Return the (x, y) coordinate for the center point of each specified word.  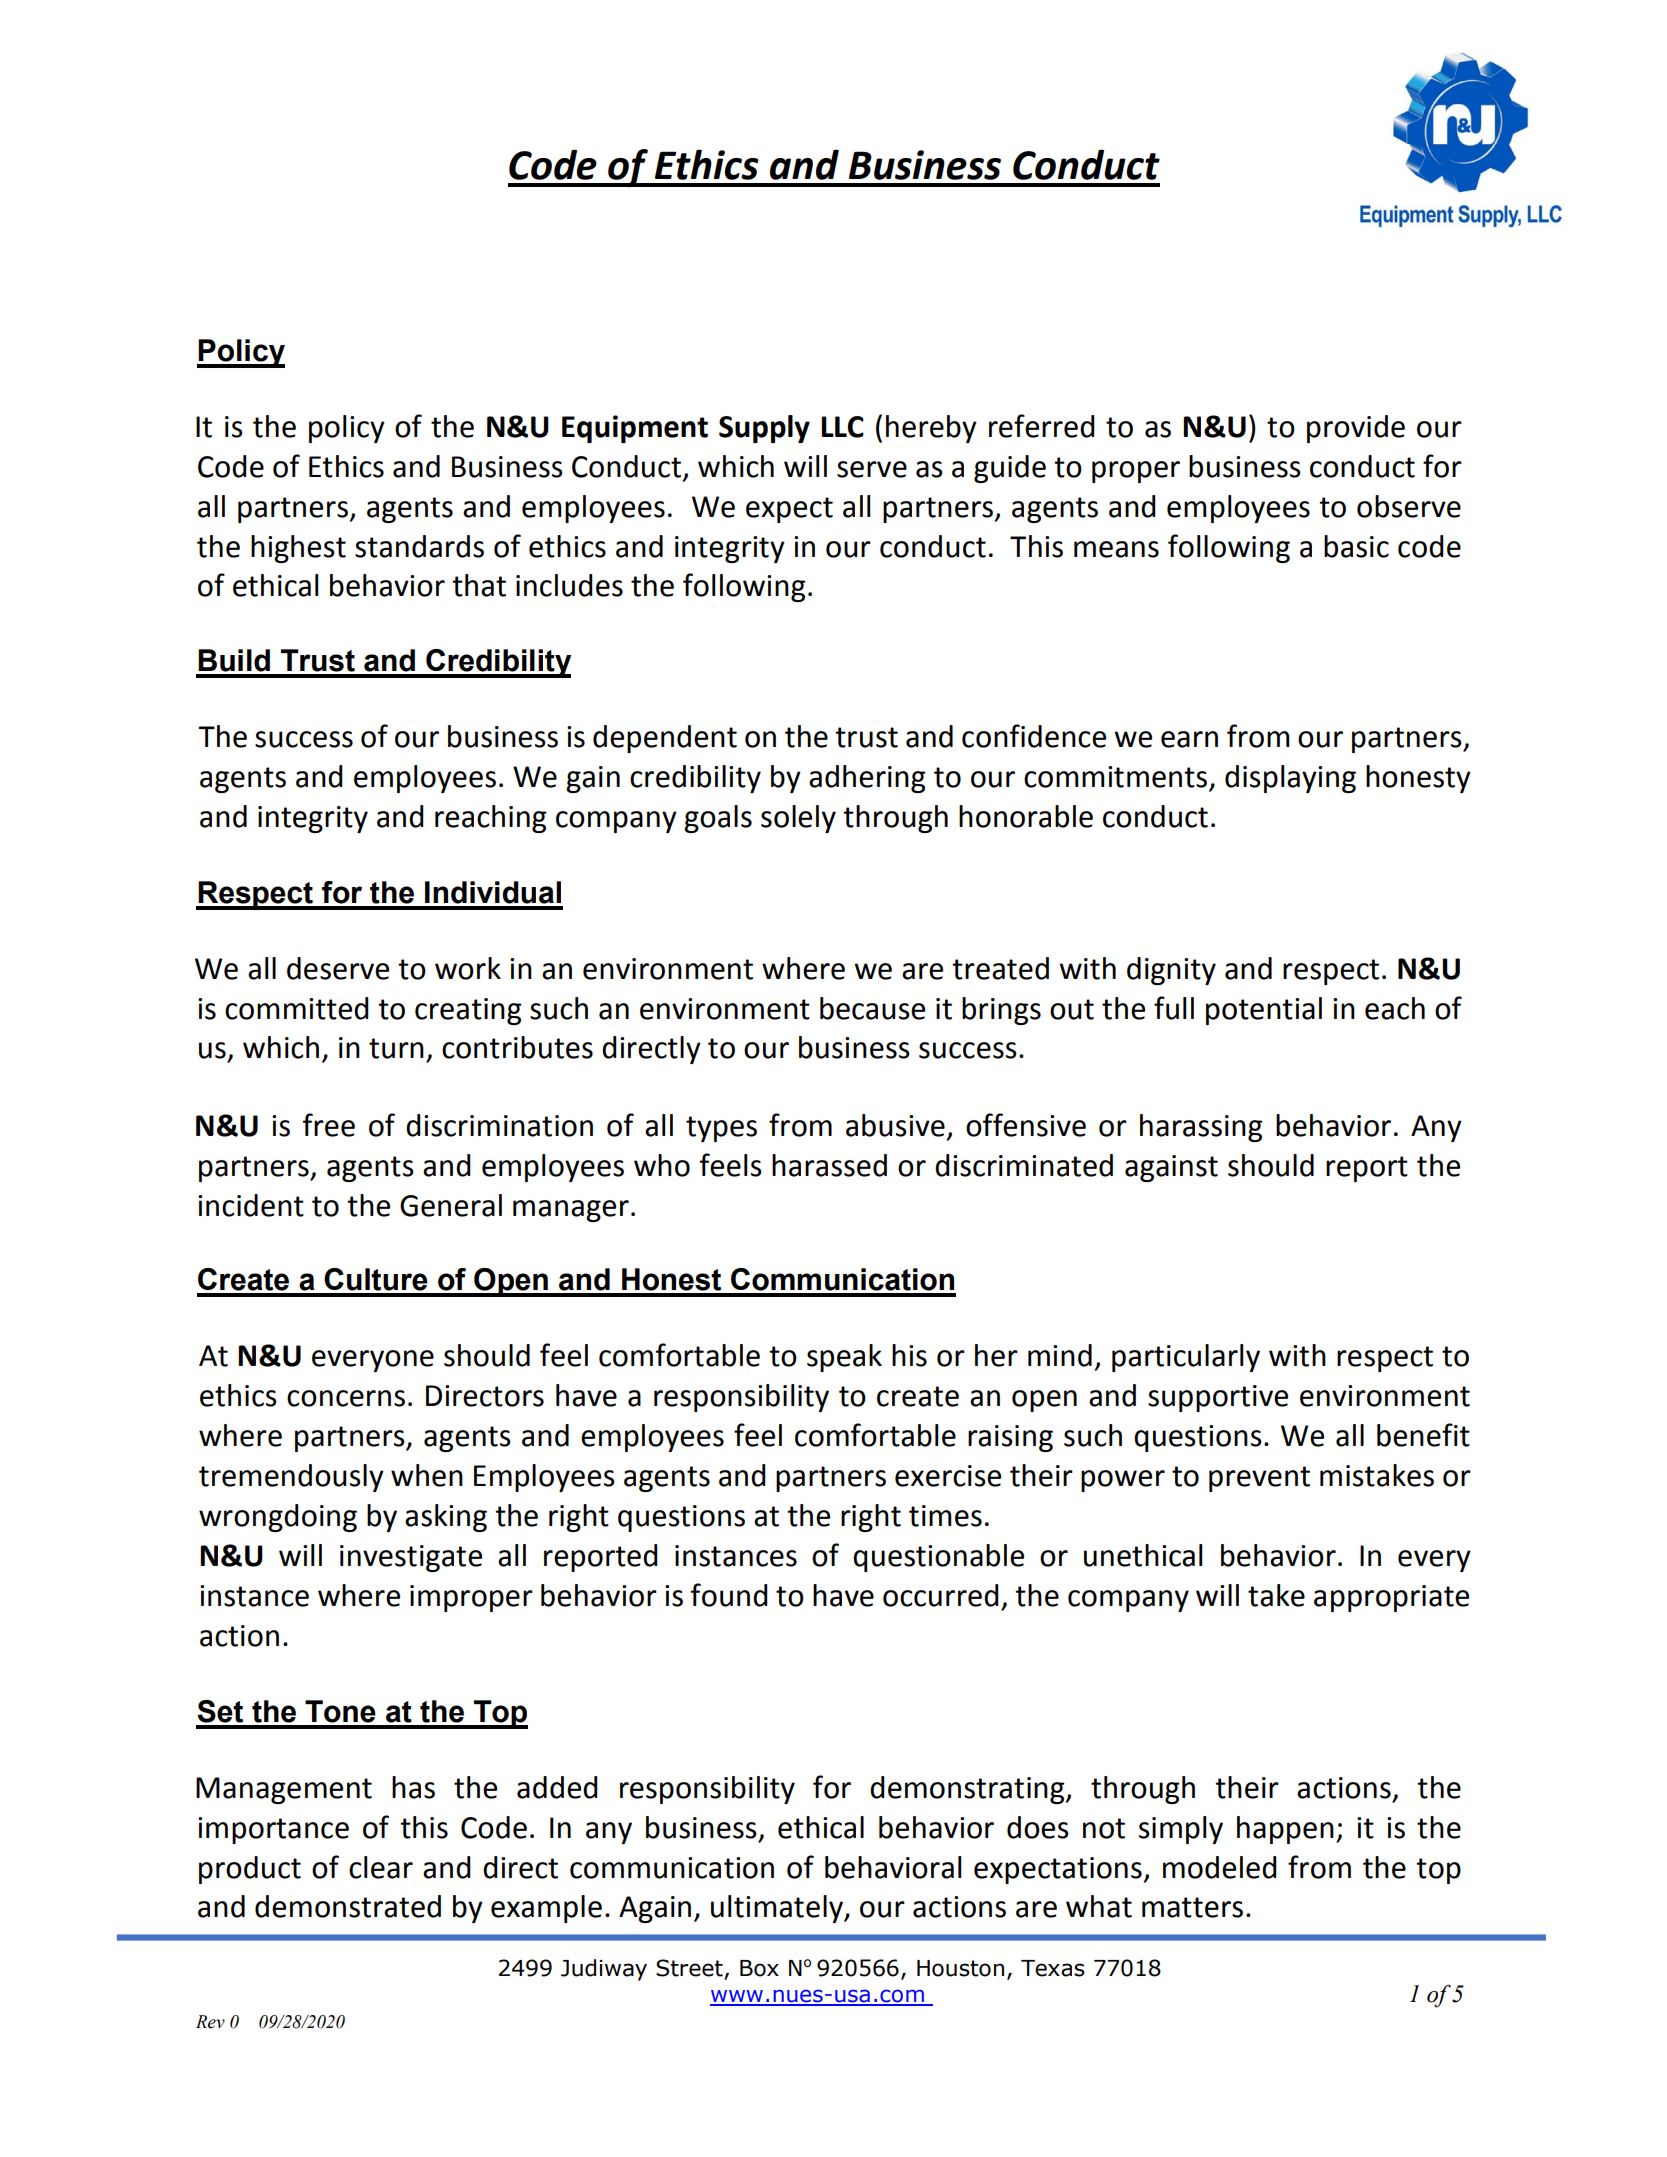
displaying (1290, 779)
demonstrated (348, 1906)
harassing (1201, 1128)
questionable (938, 1558)
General (451, 1205)
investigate (411, 1558)
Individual (493, 892)
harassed (829, 1165)
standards (419, 546)
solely (798, 819)
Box (759, 1968)
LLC (842, 427)
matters (1192, 1907)
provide (1356, 429)
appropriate (1391, 1598)
